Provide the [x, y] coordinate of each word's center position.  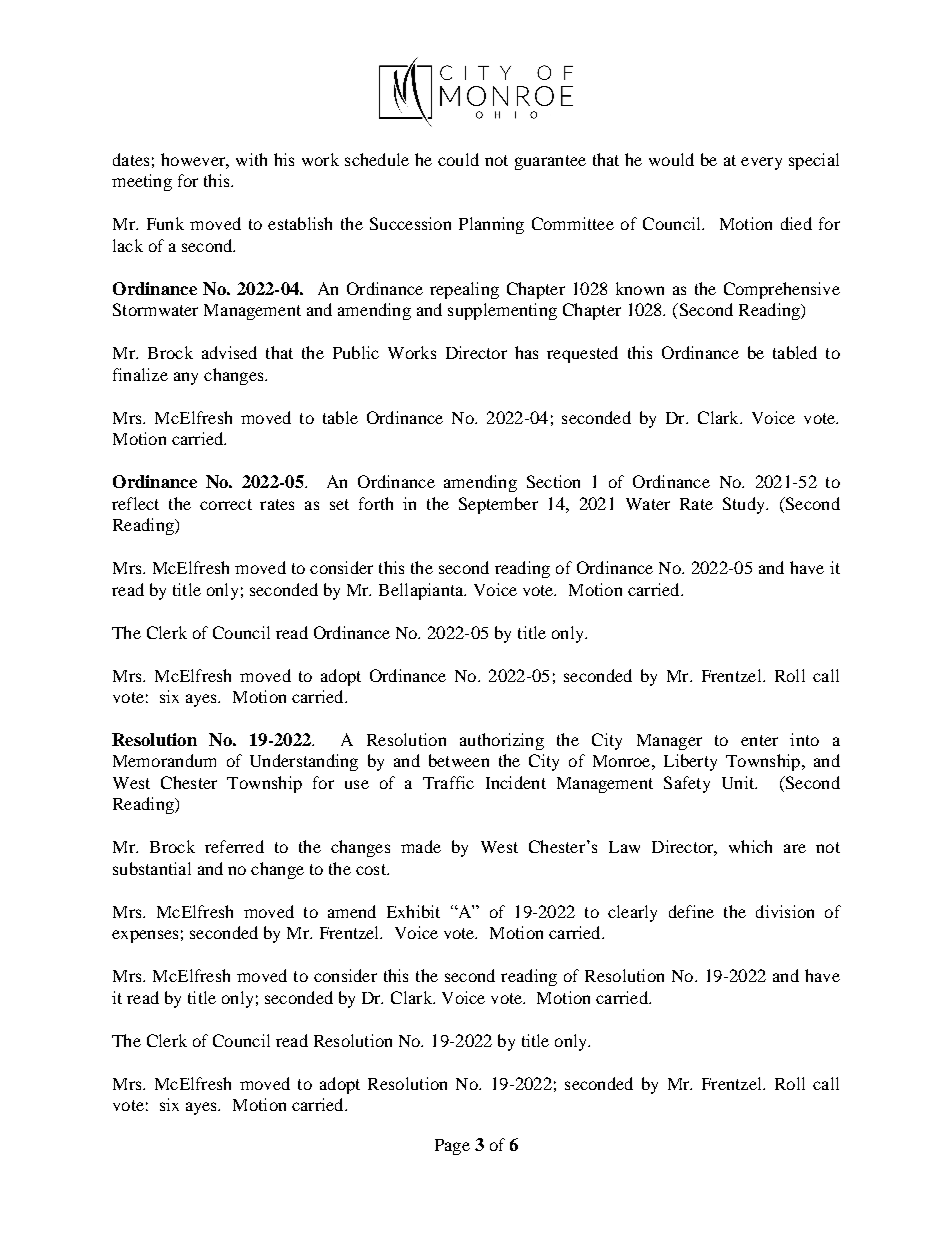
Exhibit [413, 911]
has [526, 352]
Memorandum [164, 760]
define [691, 911]
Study [745, 505]
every [761, 163]
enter [759, 740]
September [498, 505]
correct [226, 504]
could [458, 159]
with [251, 159]
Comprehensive [782, 290]
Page [452, 1147]
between [459, 760]
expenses [145, 936]
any [186, 378]
